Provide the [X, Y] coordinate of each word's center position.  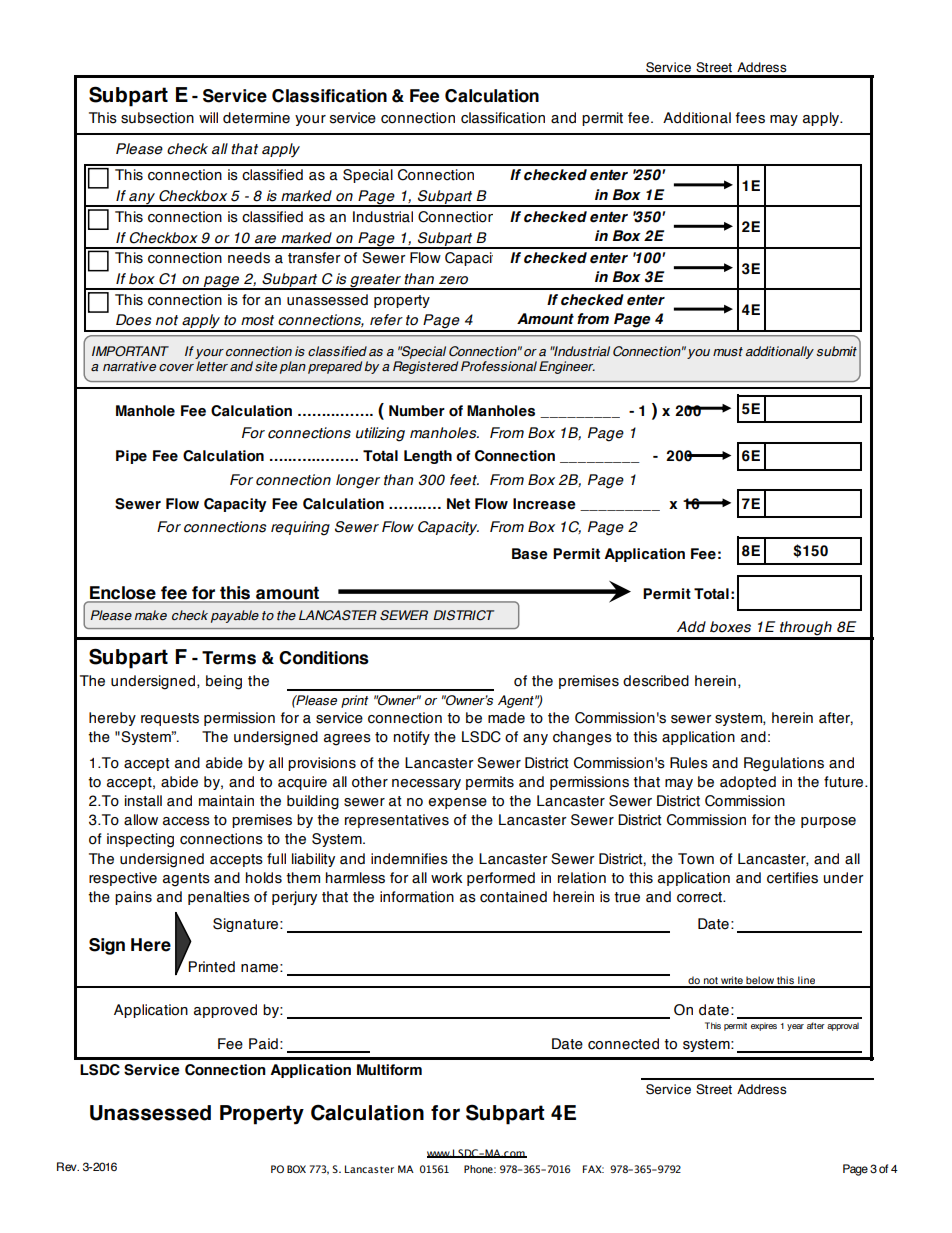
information [417, 897]
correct [700, 897]
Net [458, 504]
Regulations [784, 764]
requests [170, 719]
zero [453, 280]
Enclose [123, 594]
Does [133, 320]
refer [386, 320]
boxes [730, 627]
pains [133, 898]
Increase [544, 504]
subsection [157, 118]
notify [412, 738]
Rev [68, 1166]
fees [750, 118]
